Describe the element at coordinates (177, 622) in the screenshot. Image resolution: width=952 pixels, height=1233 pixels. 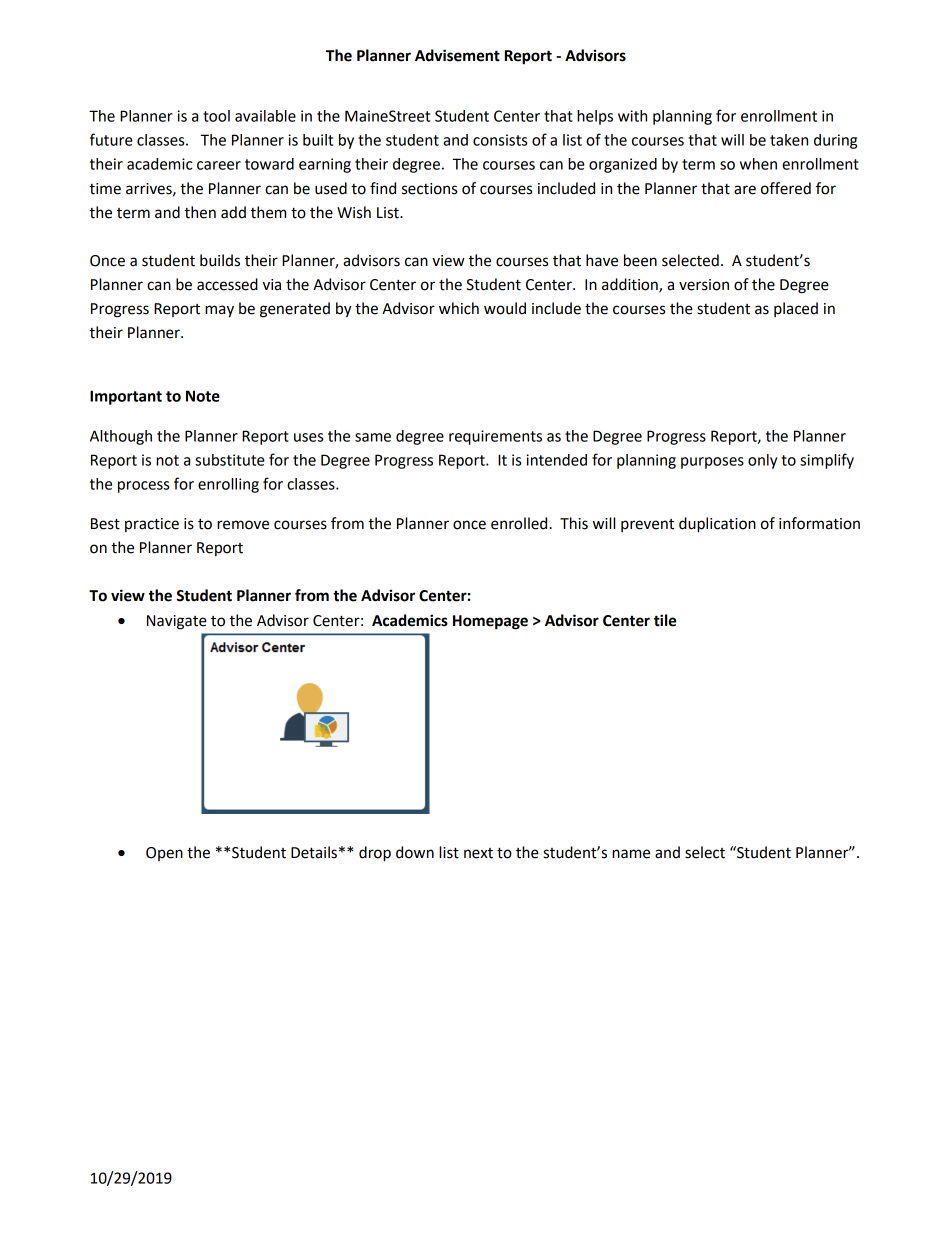
I see `Navigate` at that location.
